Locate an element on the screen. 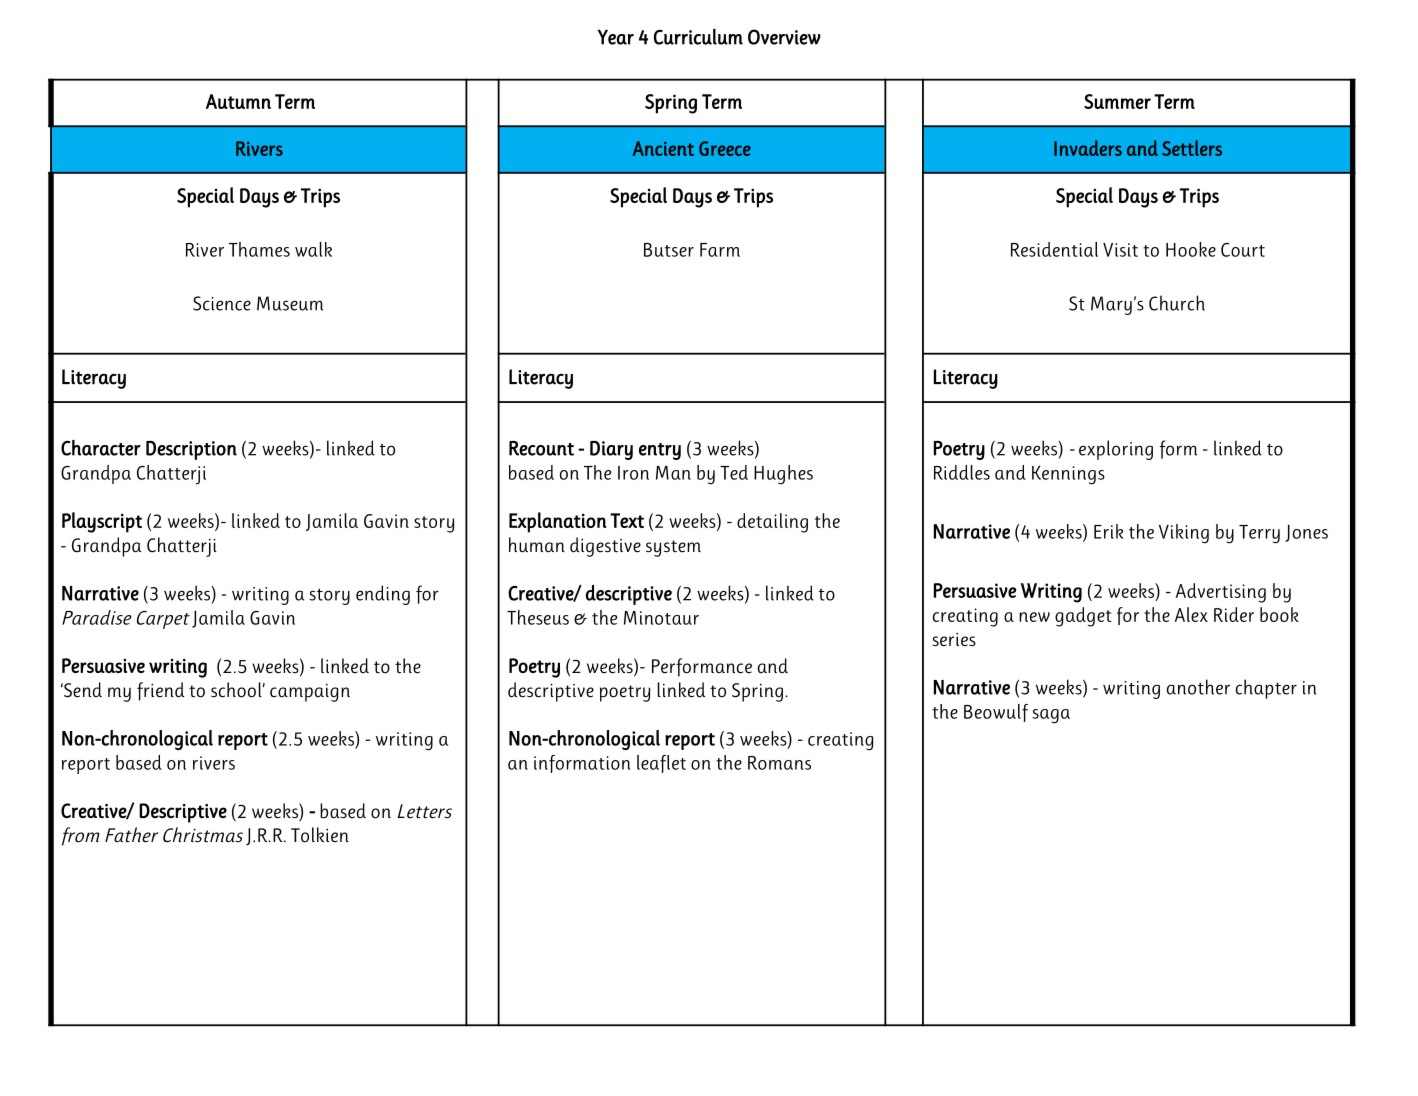 Image resolution: width=1418 pixels, height=1096 pixels. Curriculum is located at coordinates (698, 37).
